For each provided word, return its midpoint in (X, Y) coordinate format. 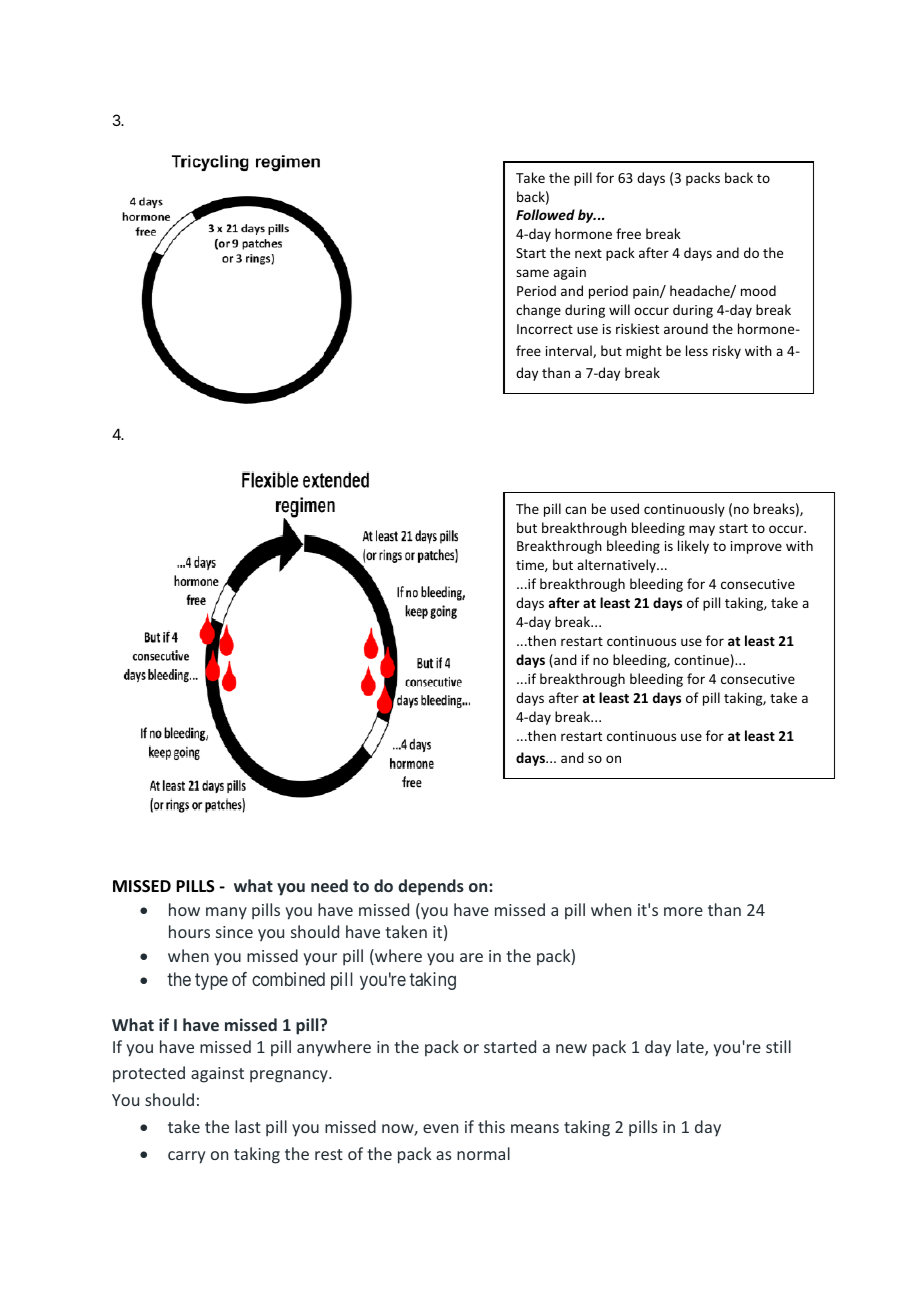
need (329, 885)
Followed (545, 214)
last (248, 1126)
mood (758, 290)
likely (693, 547)
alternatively (617, 566)
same (532, 273)
